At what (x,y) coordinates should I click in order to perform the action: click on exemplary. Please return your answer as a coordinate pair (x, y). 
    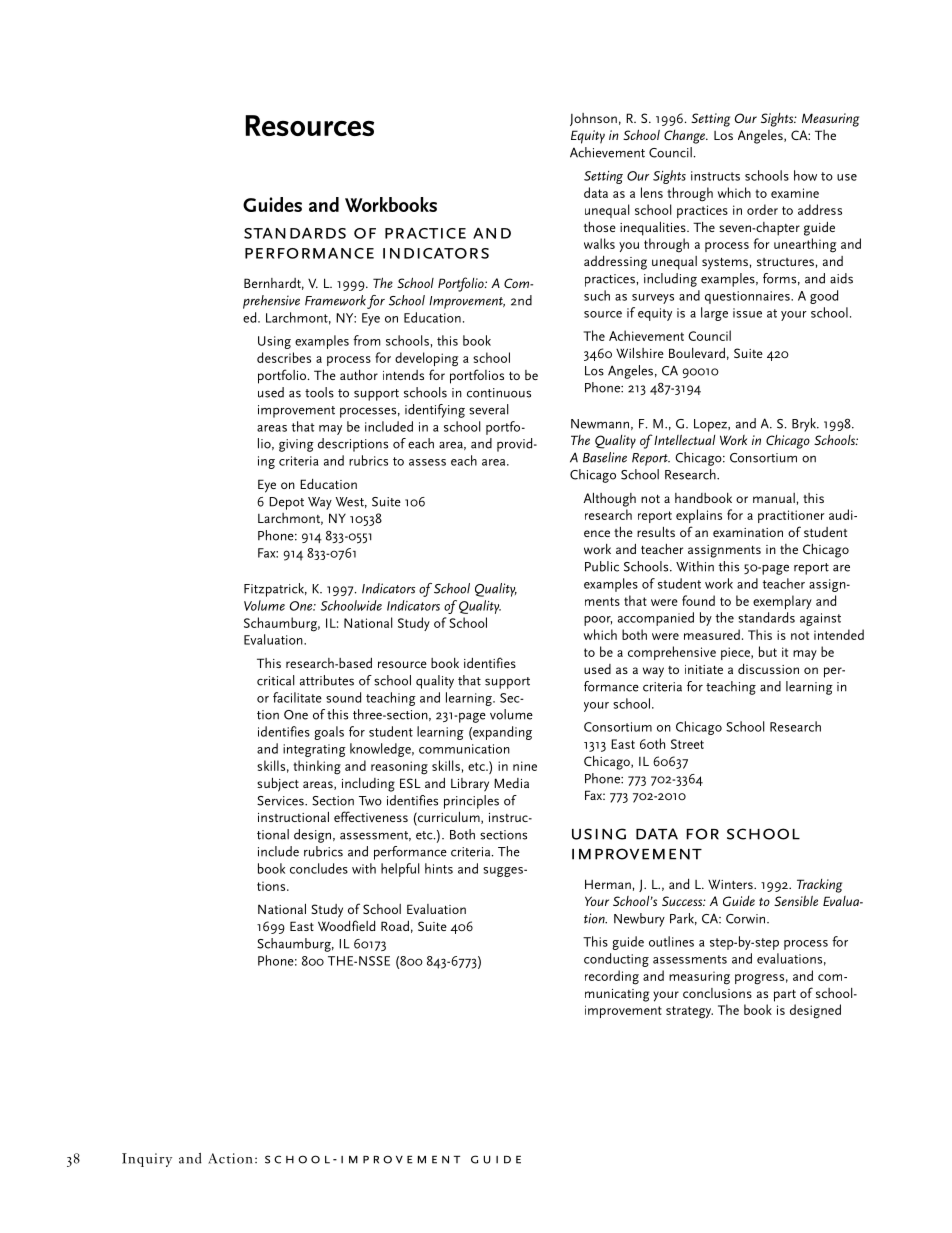
    Looking at the image, I should click on (782, 602).
